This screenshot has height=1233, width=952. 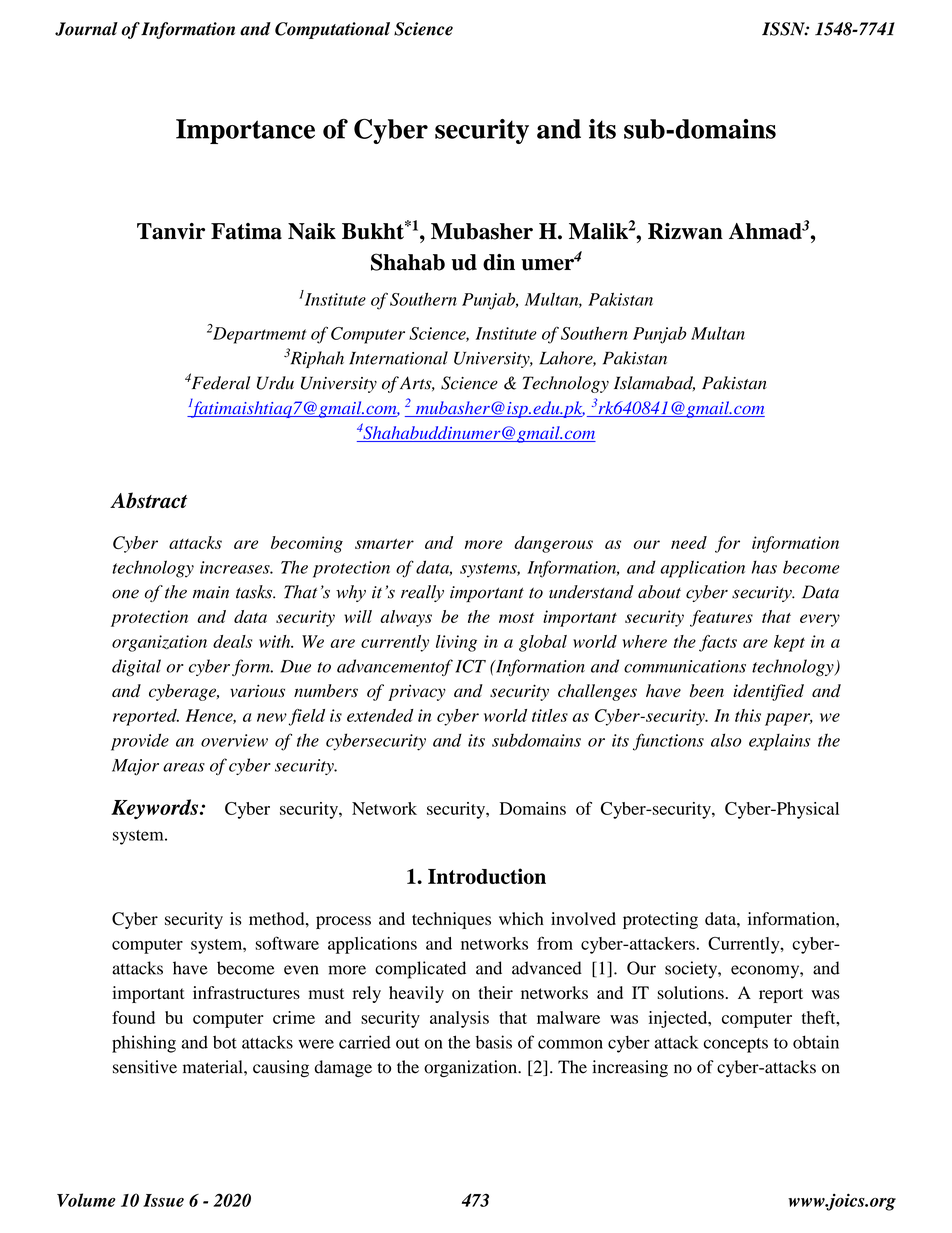 What do you see at coordinates (332, 30) in the screenshot?
I see `Computational` at bounding box center [332, 30].
